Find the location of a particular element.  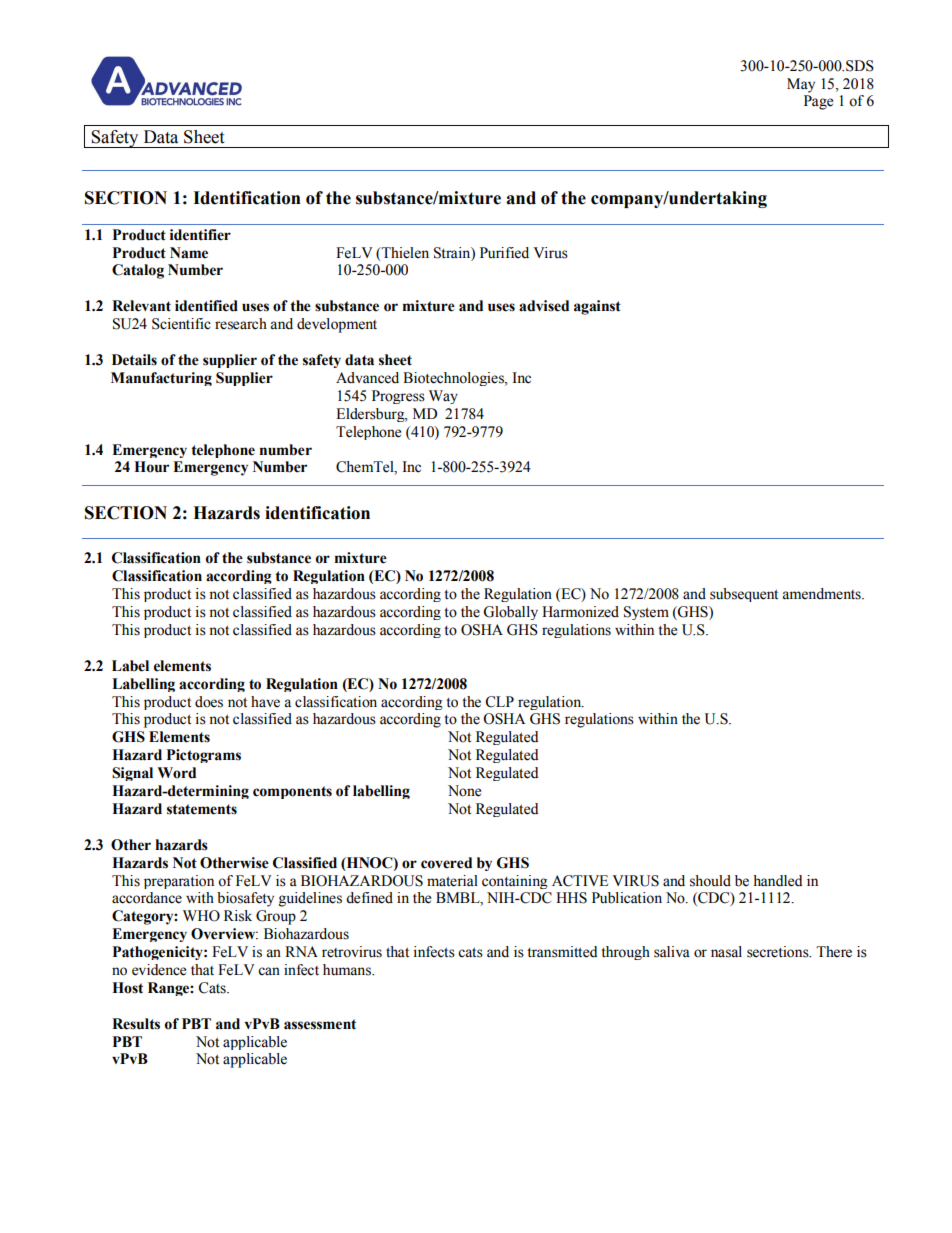

Purified is located at coordinates (504, 253).
